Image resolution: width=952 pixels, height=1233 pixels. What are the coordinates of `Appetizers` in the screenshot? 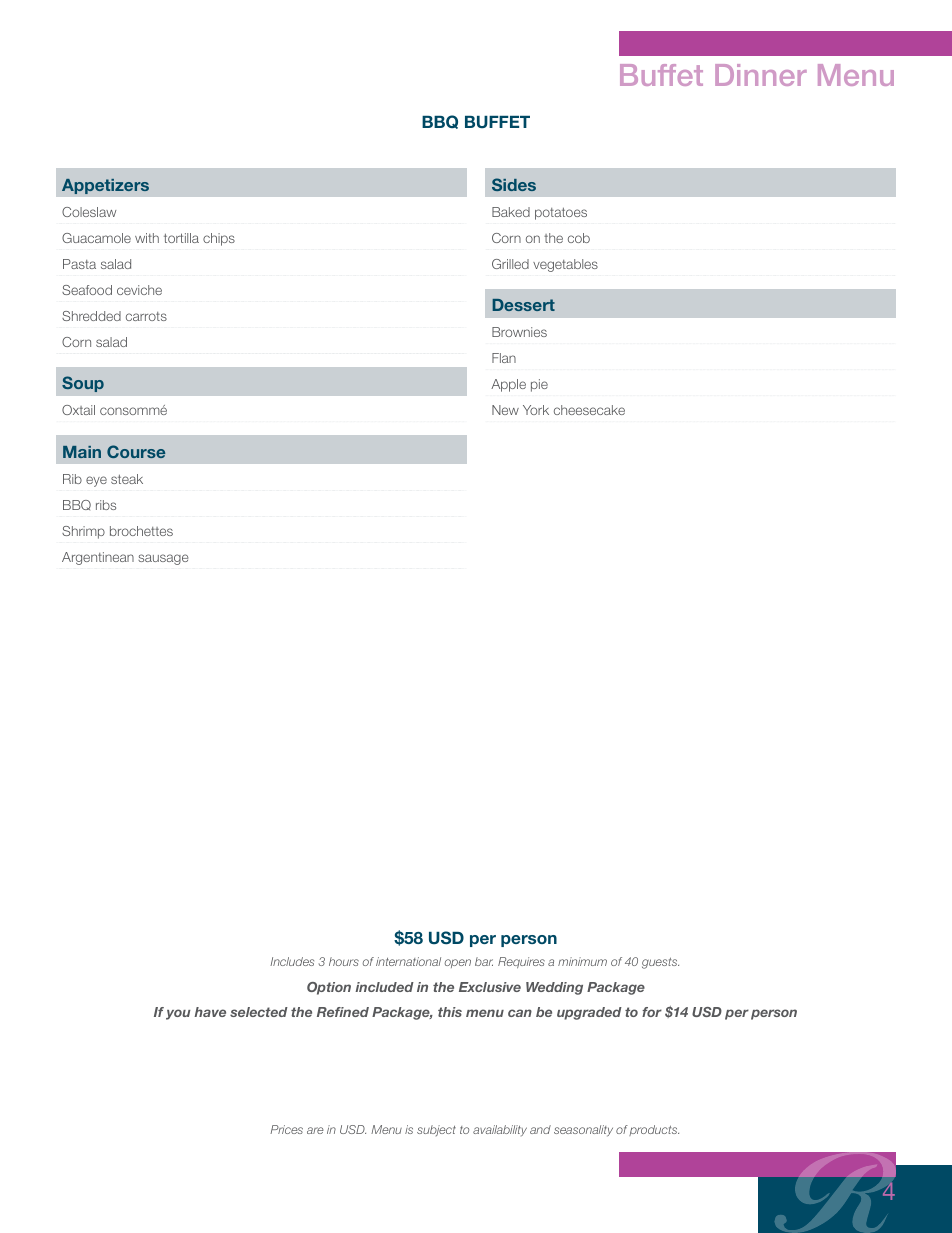 It's located at (105, 186).
